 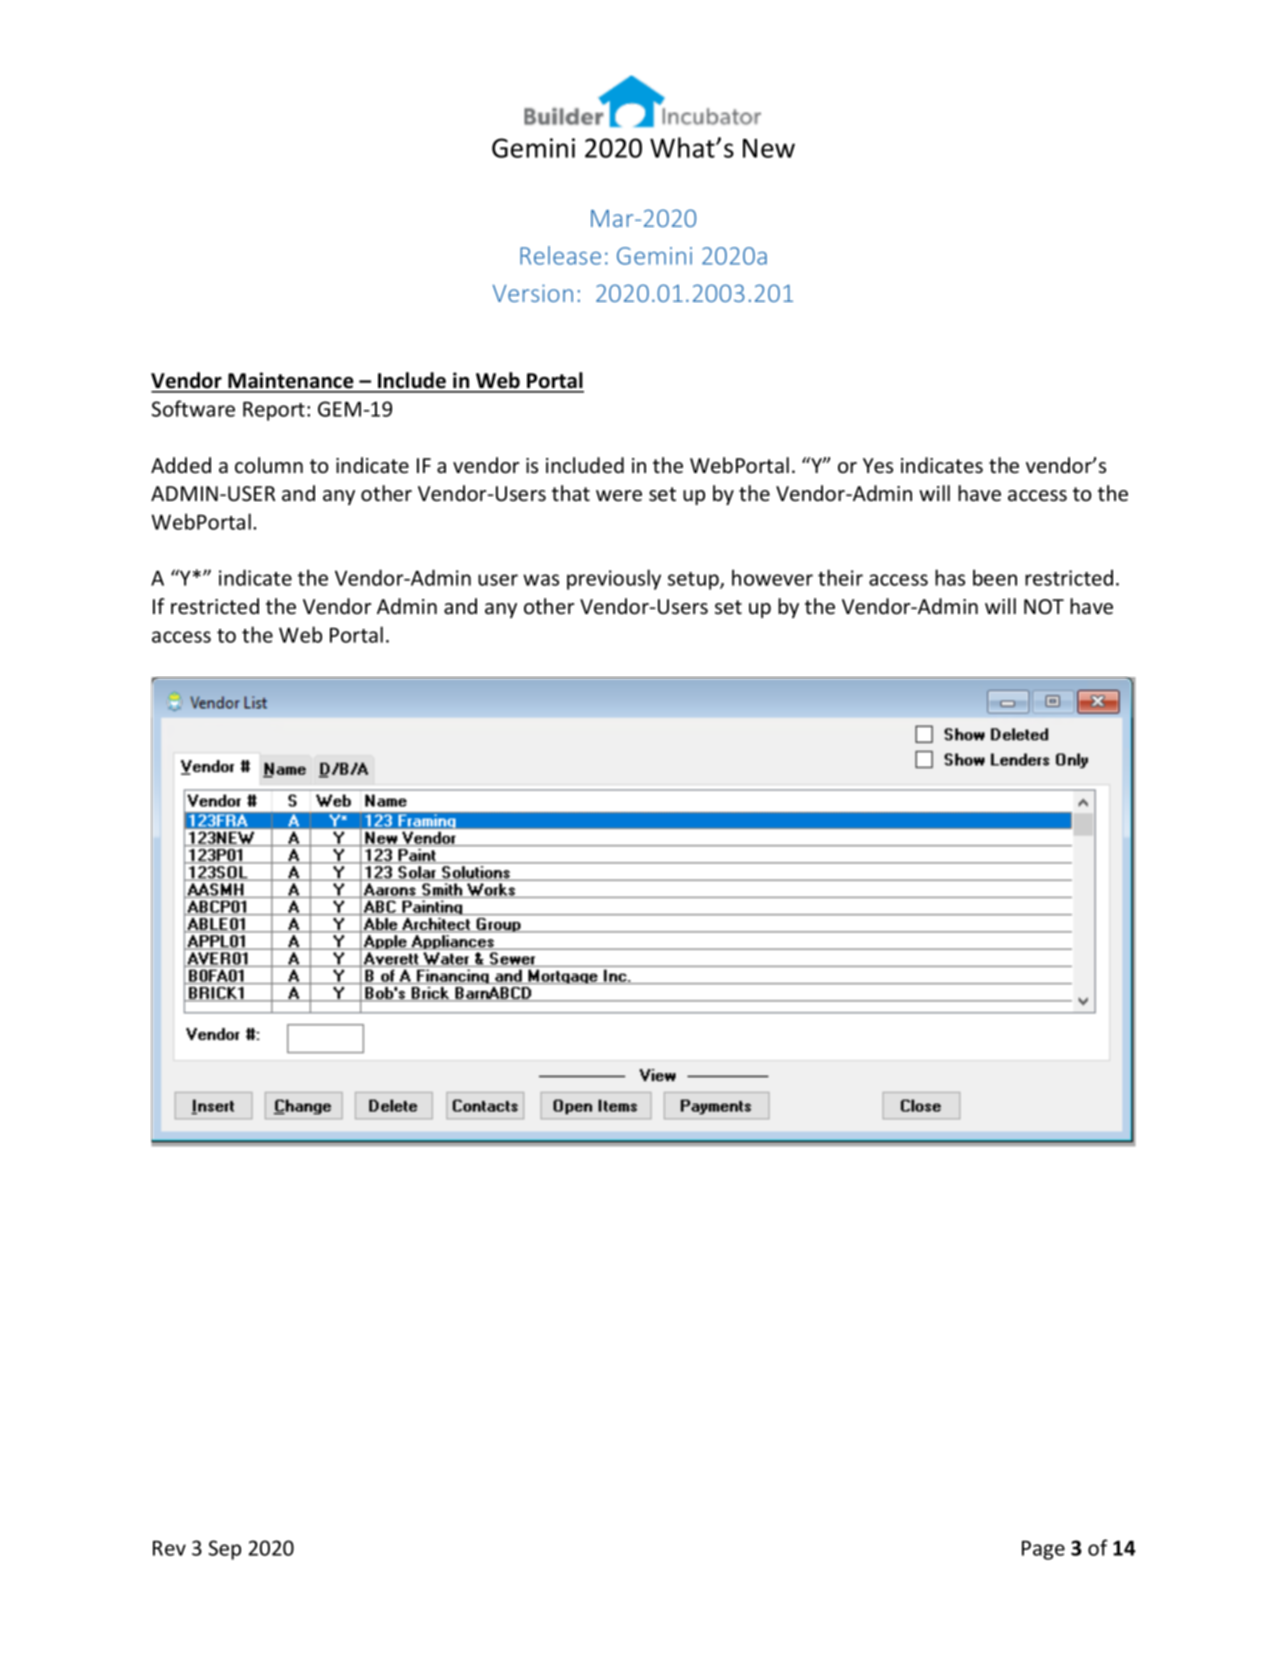 I want to click on column, so click(x=269, y=465).
